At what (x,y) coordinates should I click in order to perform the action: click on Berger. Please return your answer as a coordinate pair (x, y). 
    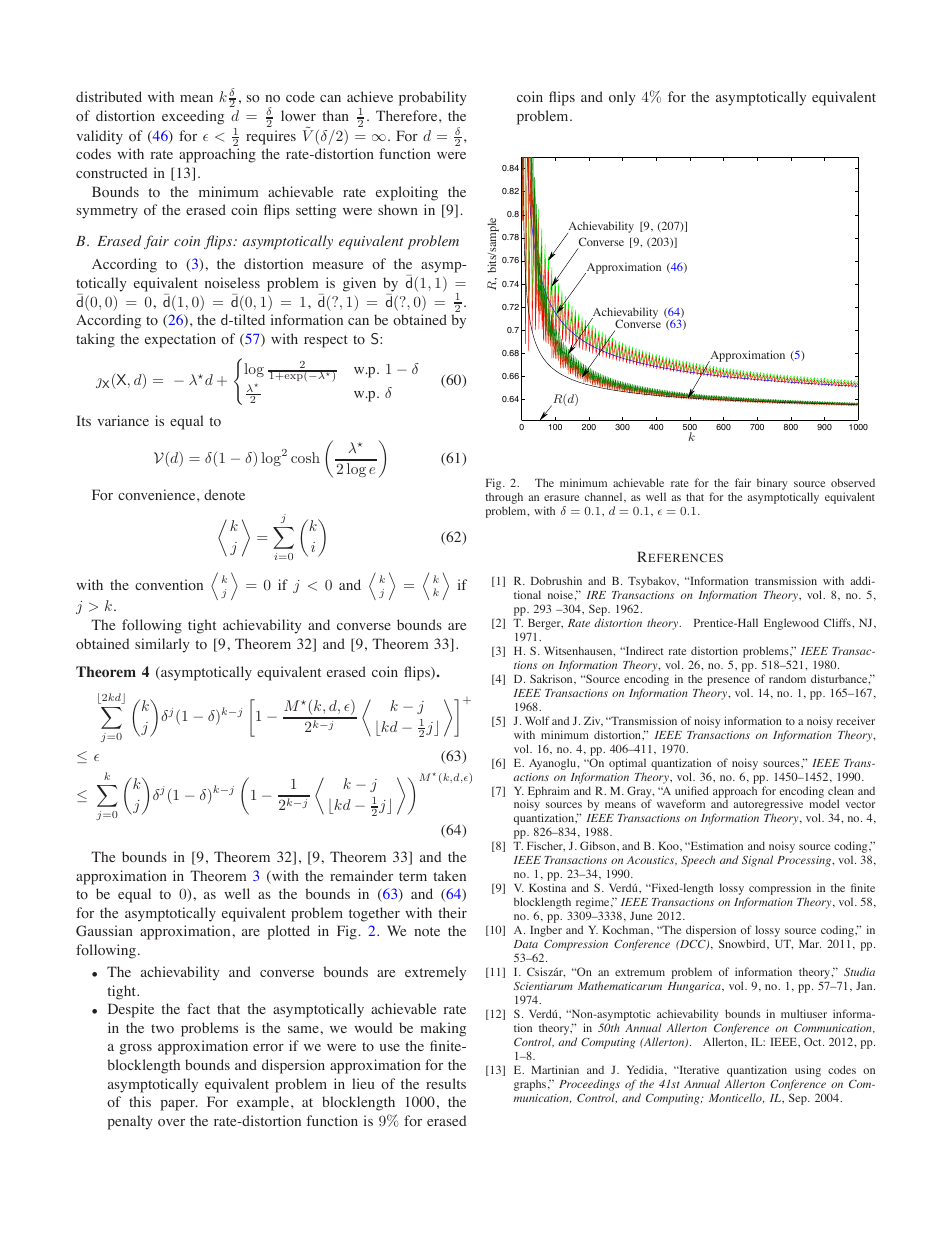
    Looking at the image, I should click on (545, 624).
